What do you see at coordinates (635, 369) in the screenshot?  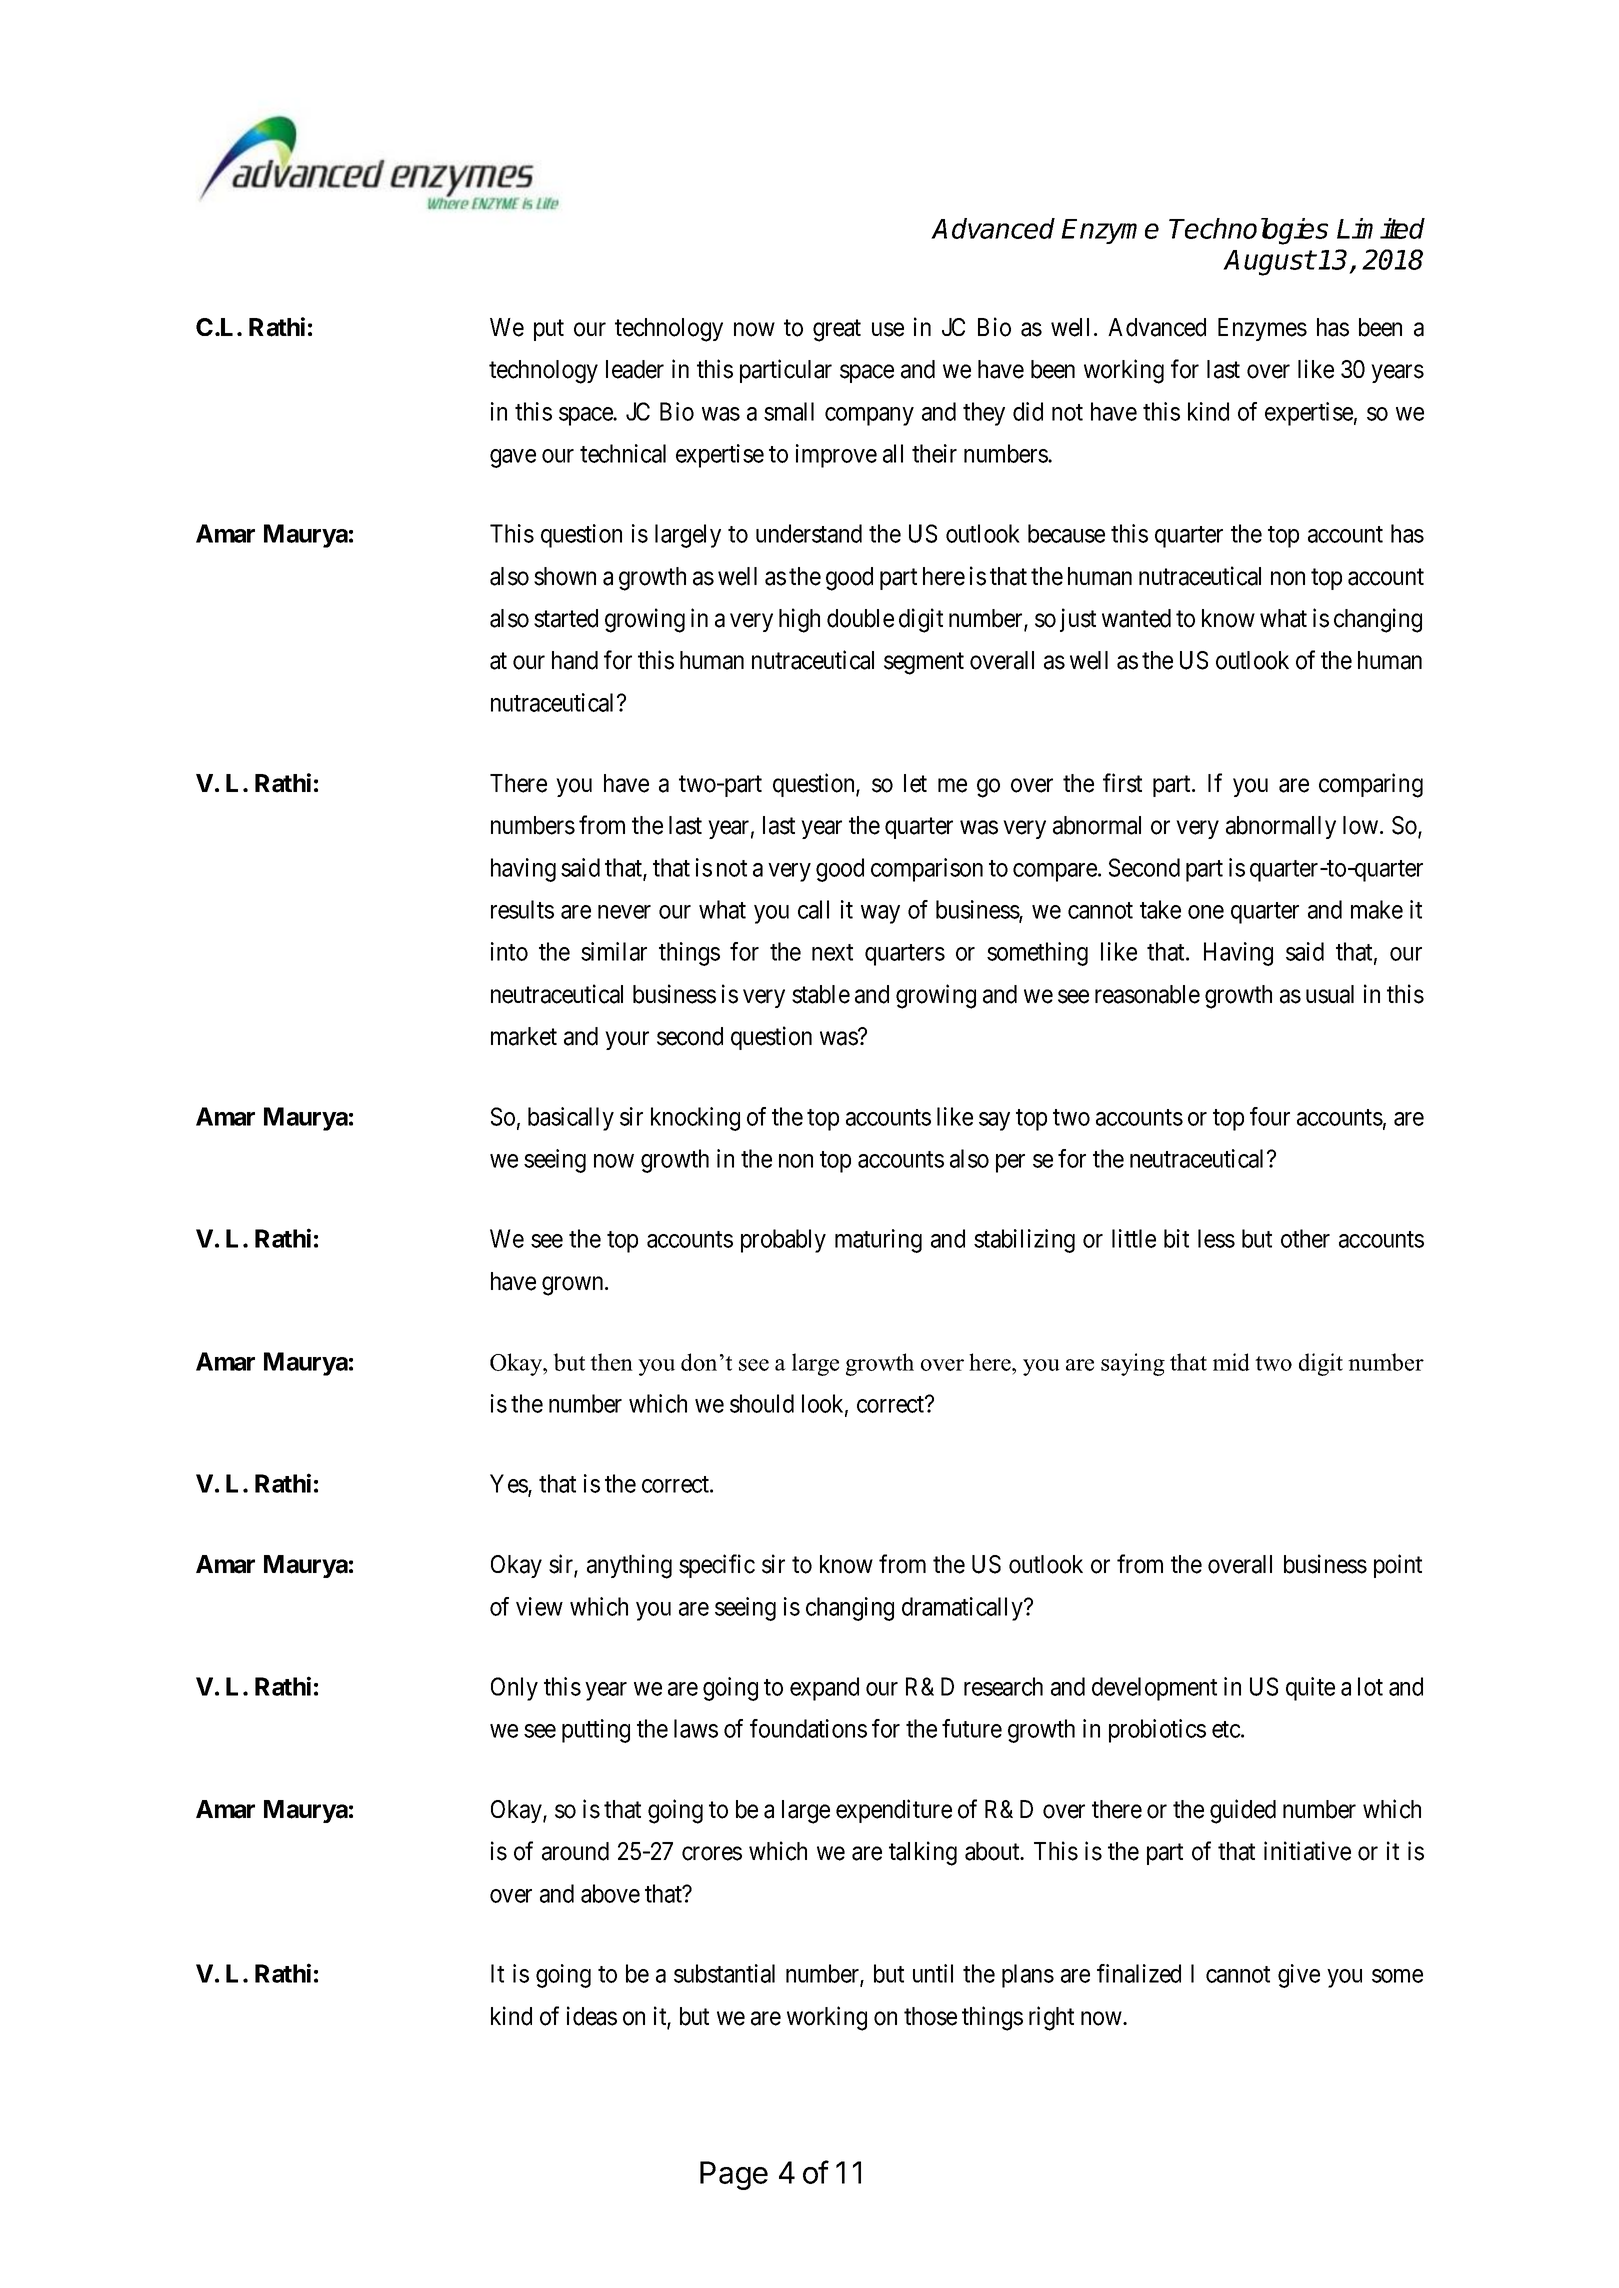 I see `leader` at bounding box center [635, 369].
